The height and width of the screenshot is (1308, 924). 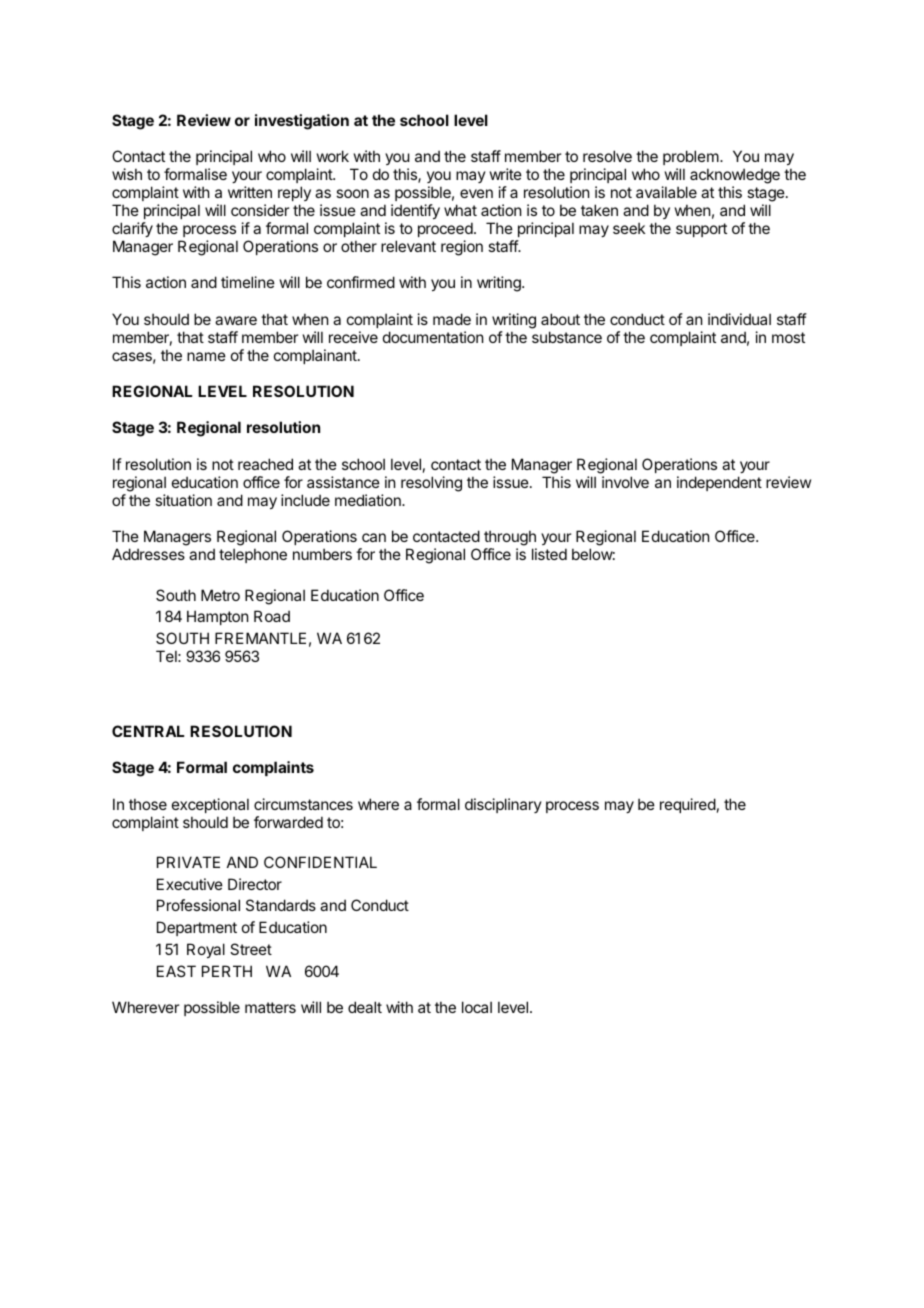 What do you see at coordinates (692, 159) in the screenshot?
I see `problem` at bounding box center [692, 159].
